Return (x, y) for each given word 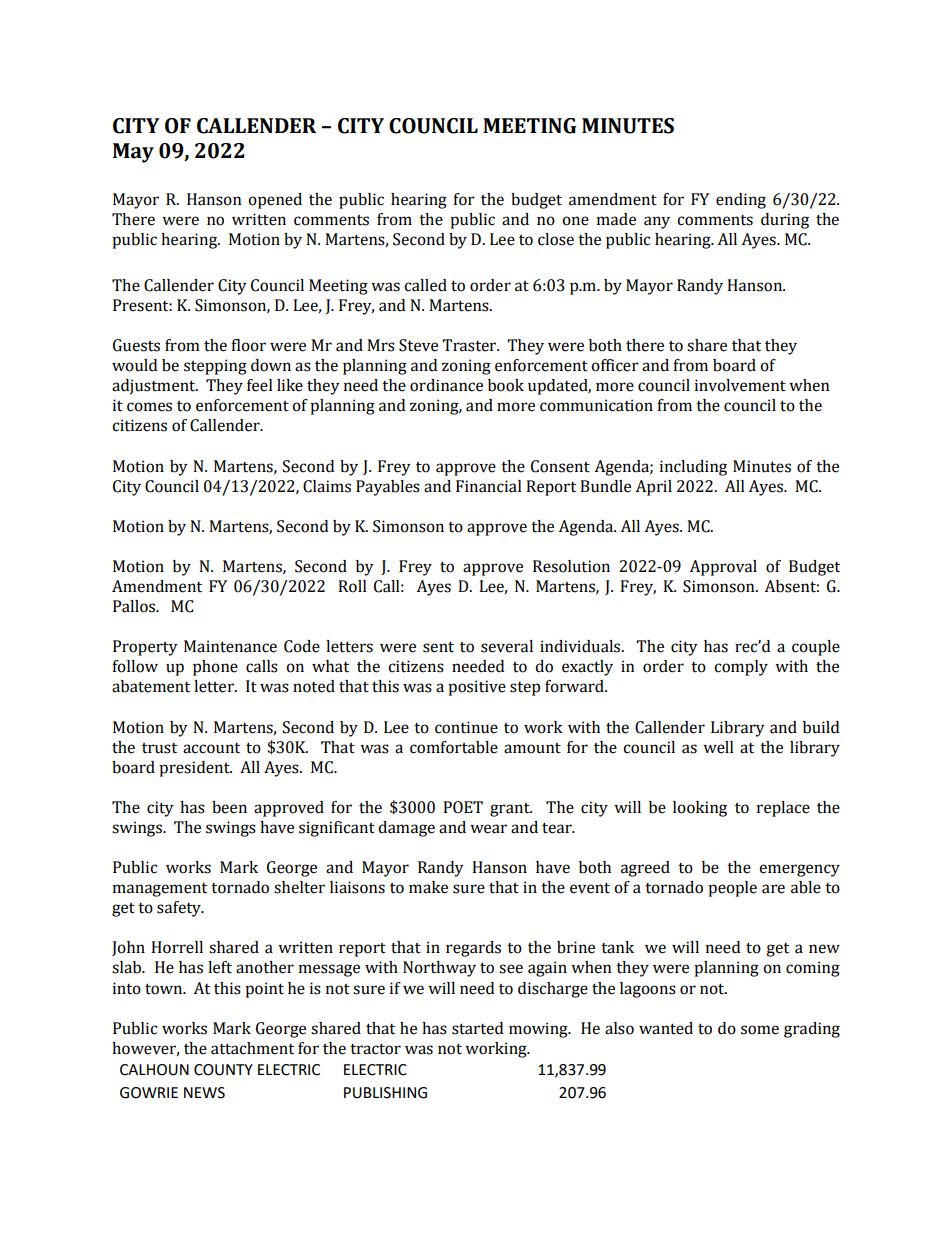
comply (741, 668)
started (477, 1028)
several (507, 646)
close (556, 239)
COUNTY (223, 1070)
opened (275, 201)
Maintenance (230, 646)
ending (741, 201)
